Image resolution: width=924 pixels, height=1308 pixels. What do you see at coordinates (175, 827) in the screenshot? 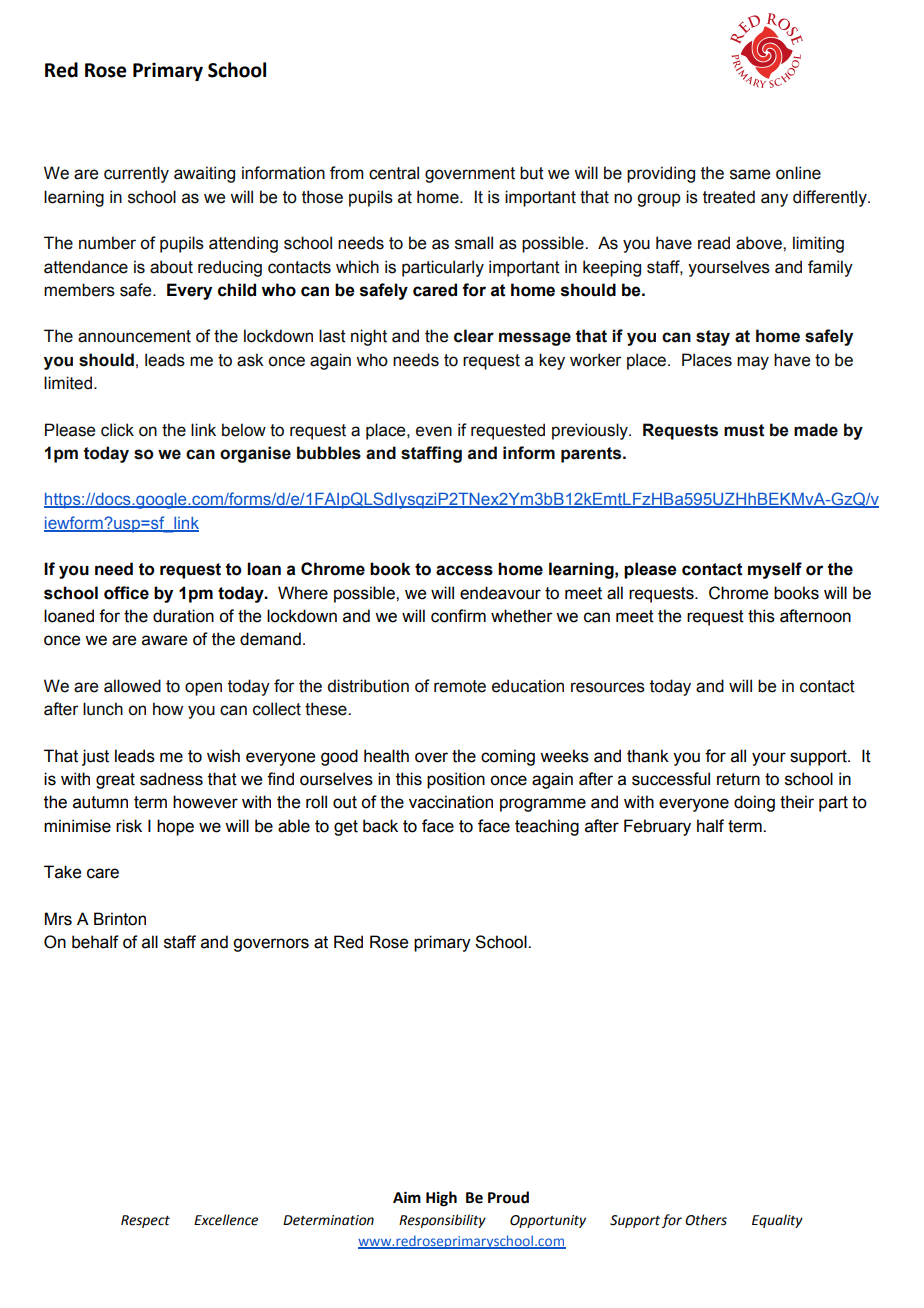
I see `hope` at bounding box center [175, 827].
